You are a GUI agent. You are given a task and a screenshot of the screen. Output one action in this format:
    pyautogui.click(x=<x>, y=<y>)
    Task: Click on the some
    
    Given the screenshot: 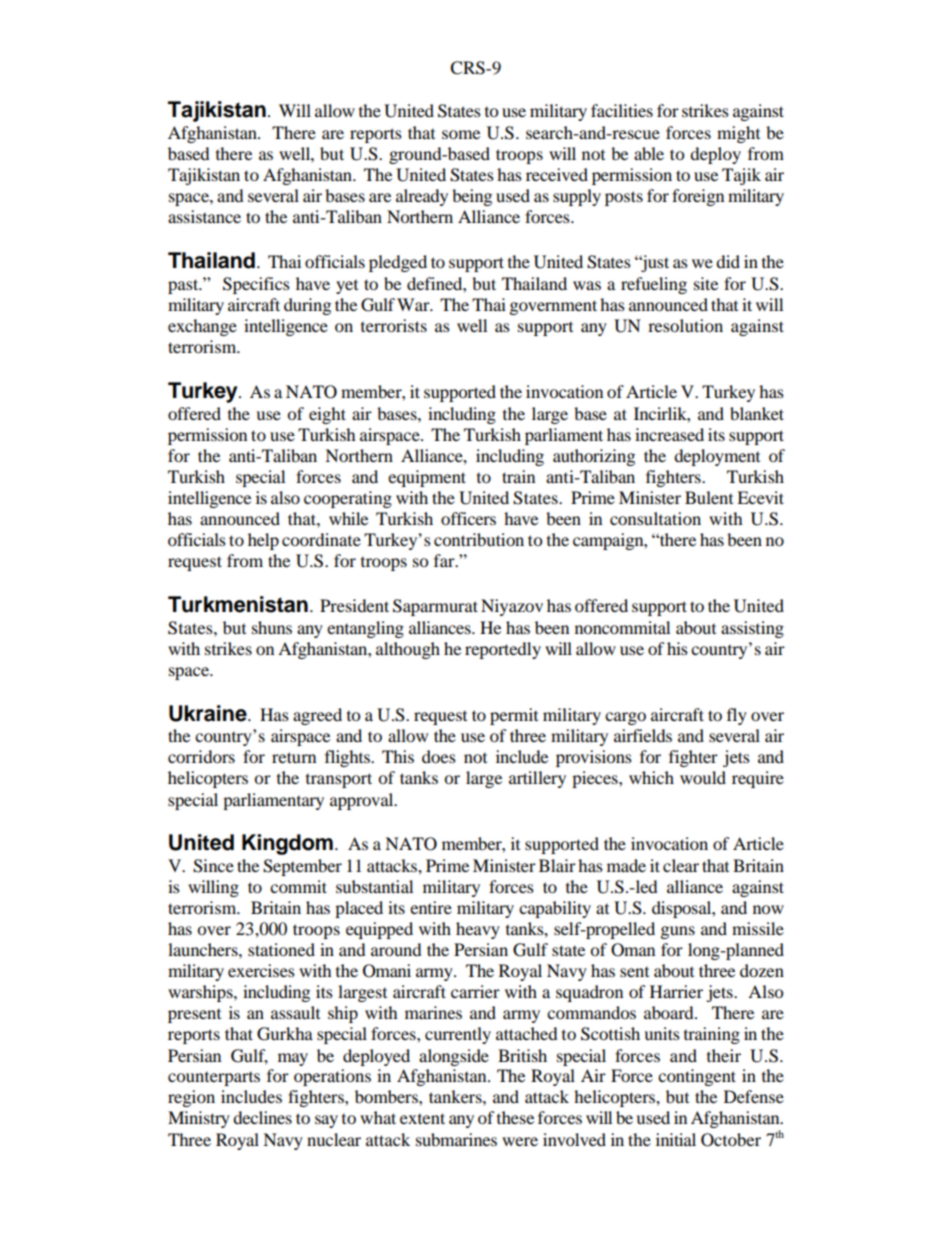 What is the action you would take?
    pyautogui.click(x=461, y=134)
